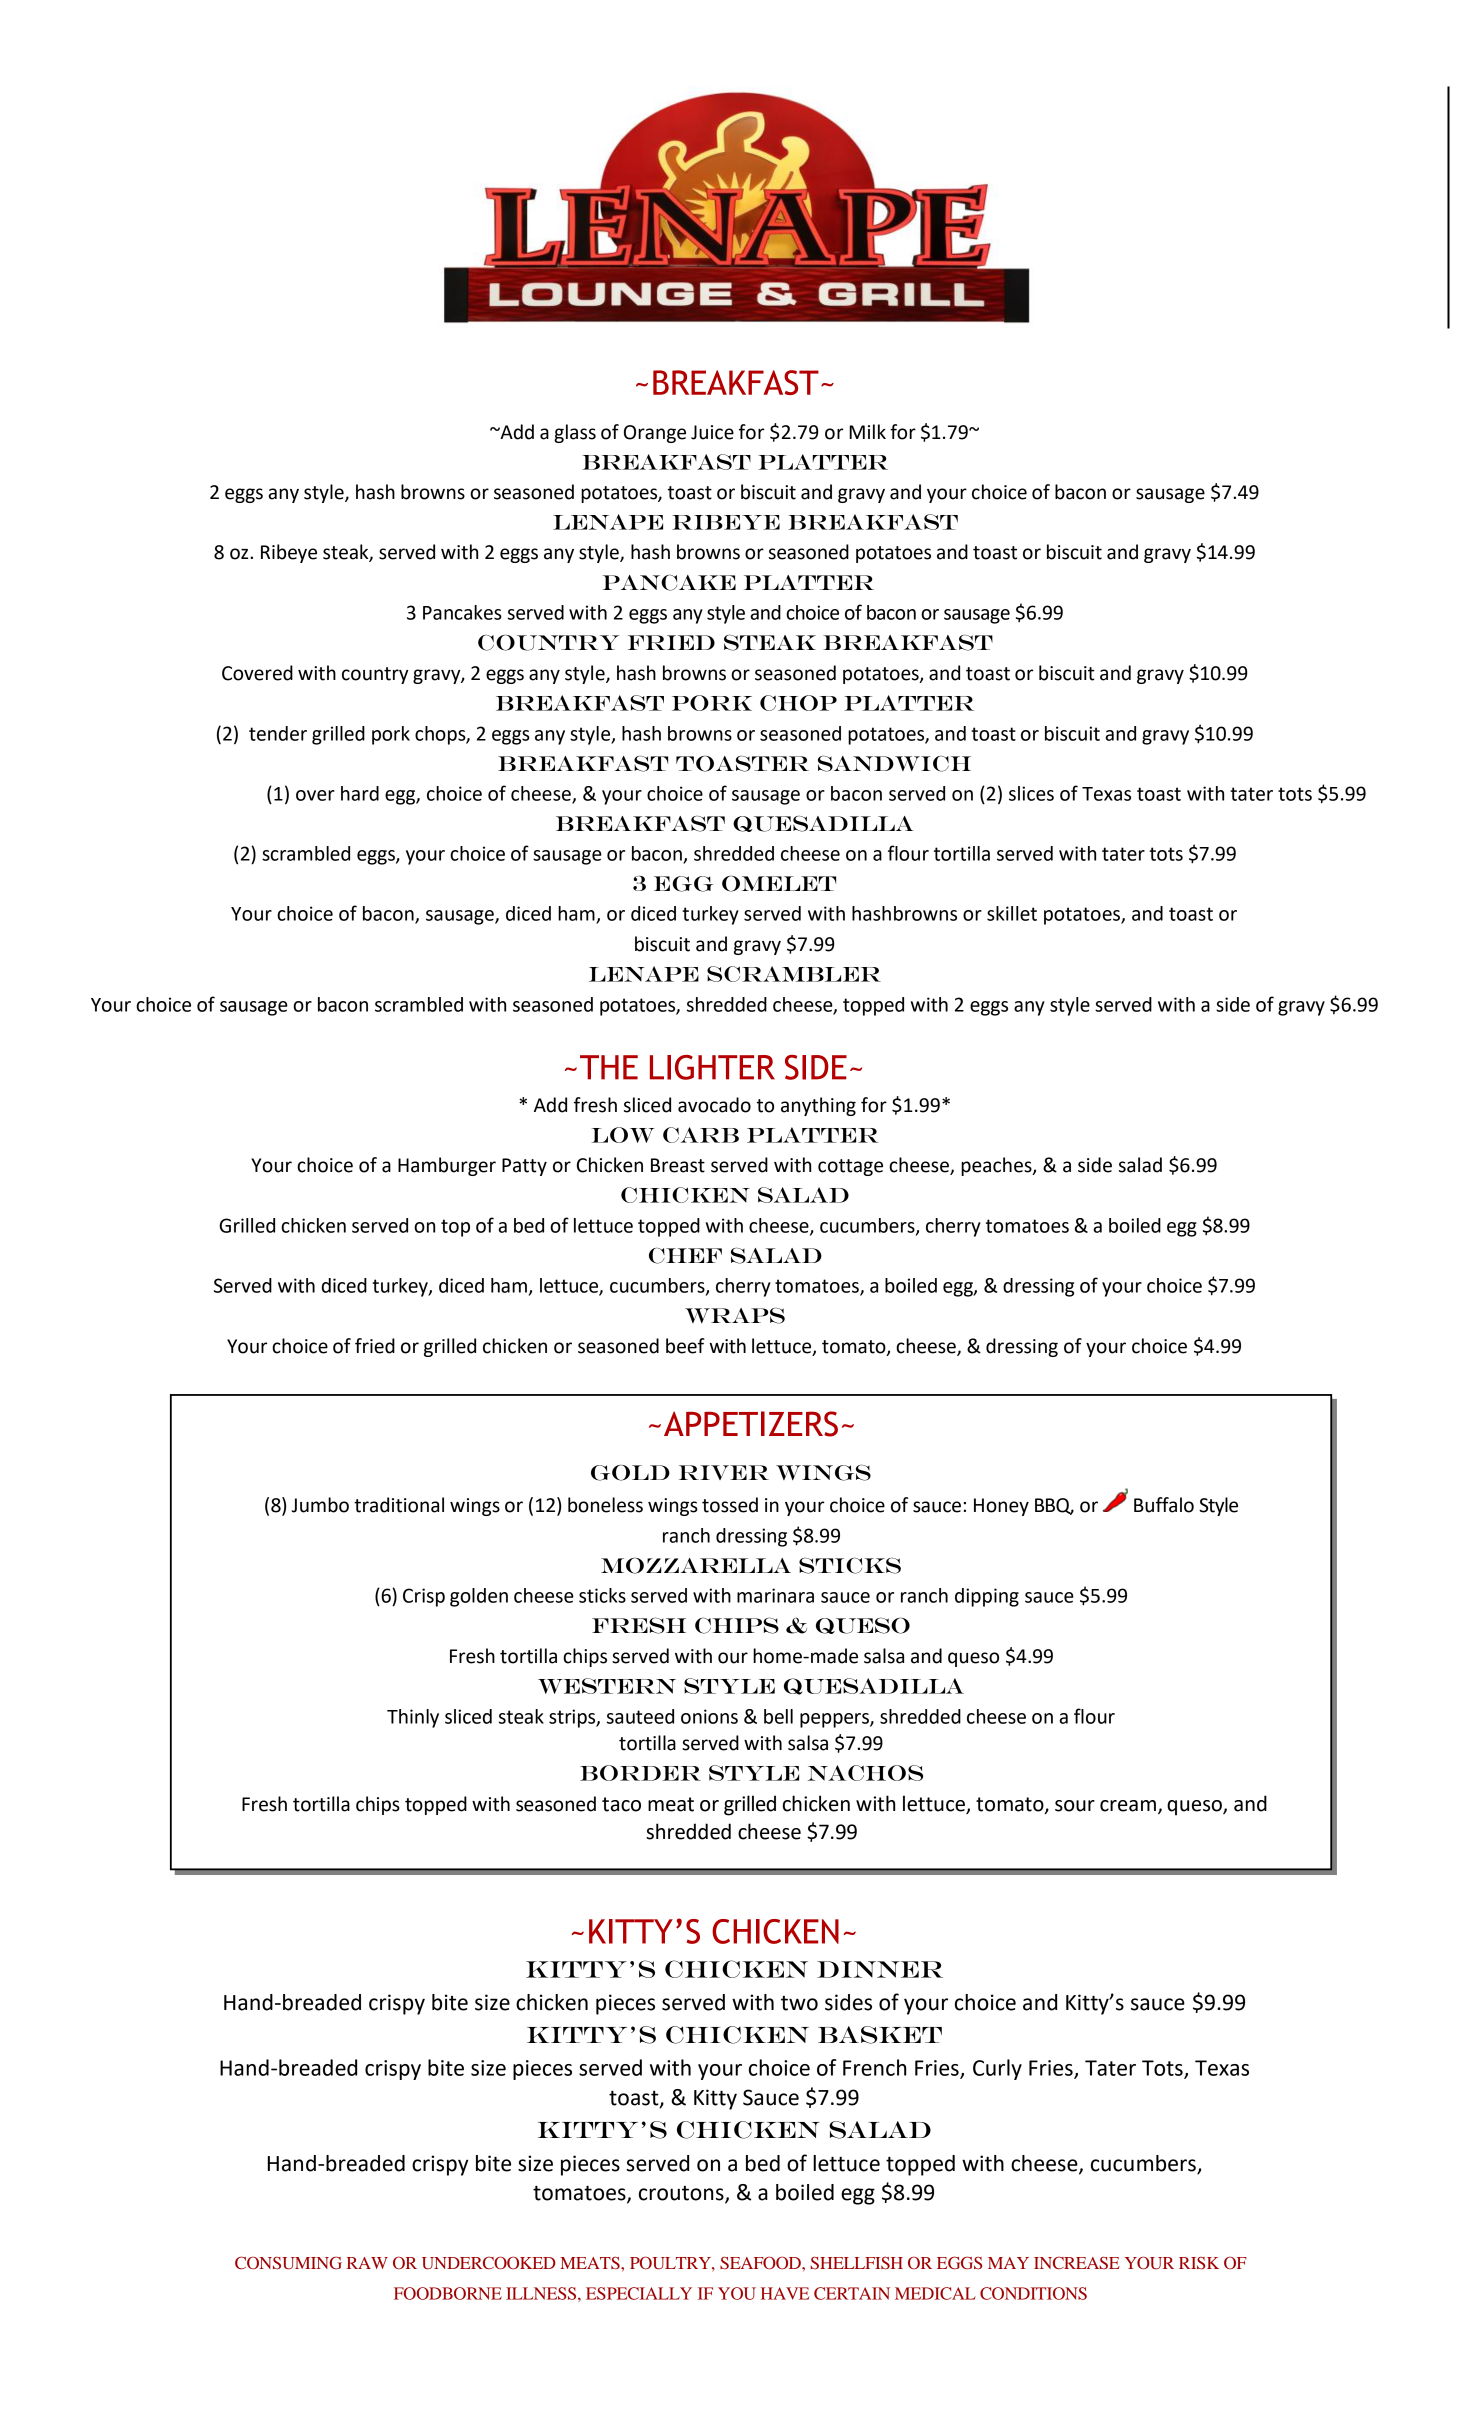 This screenshot has height=2420, width=1469. I want to click on bell, so click(778, 1716).
